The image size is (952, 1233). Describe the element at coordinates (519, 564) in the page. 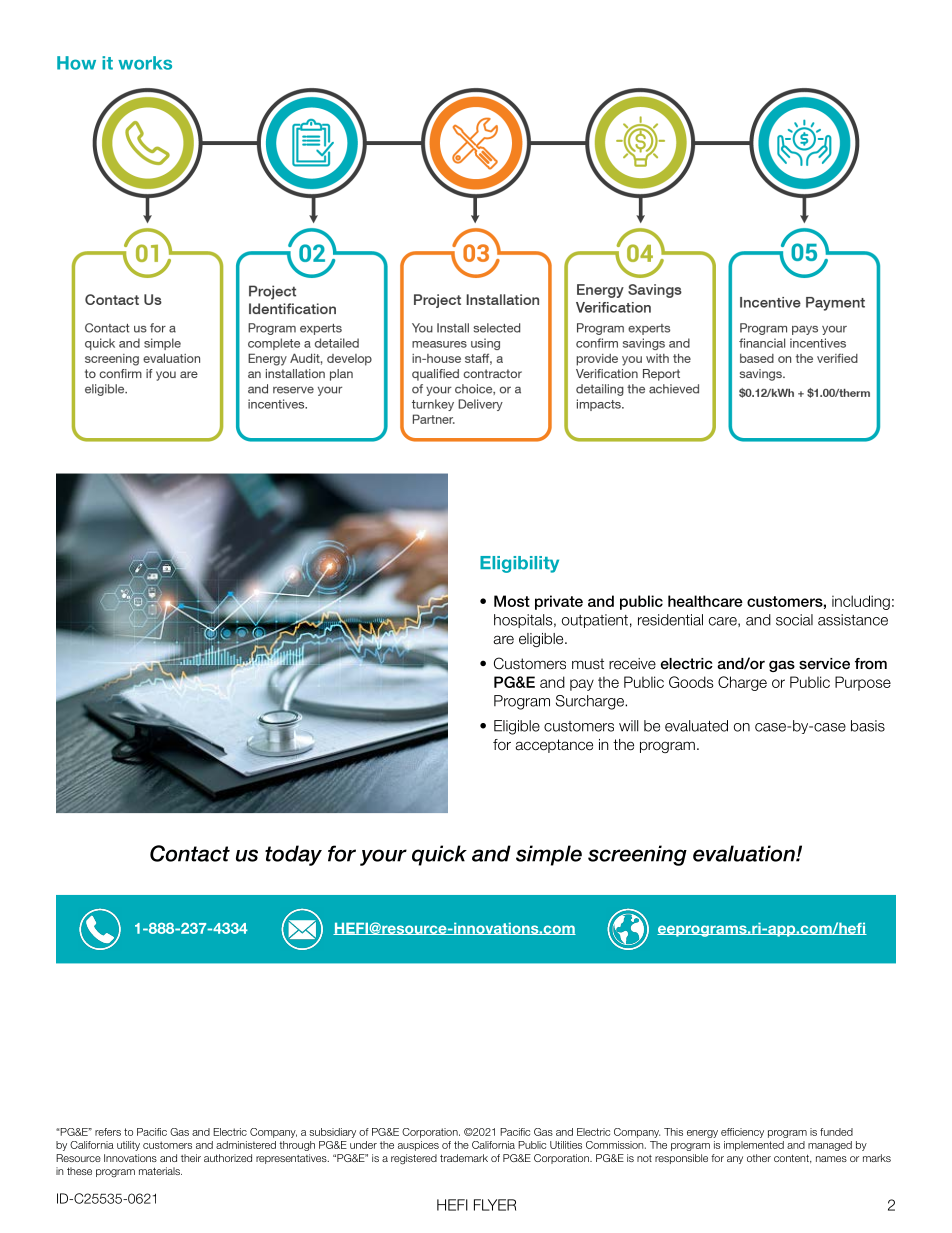

I see `Eligibility` at that location.
